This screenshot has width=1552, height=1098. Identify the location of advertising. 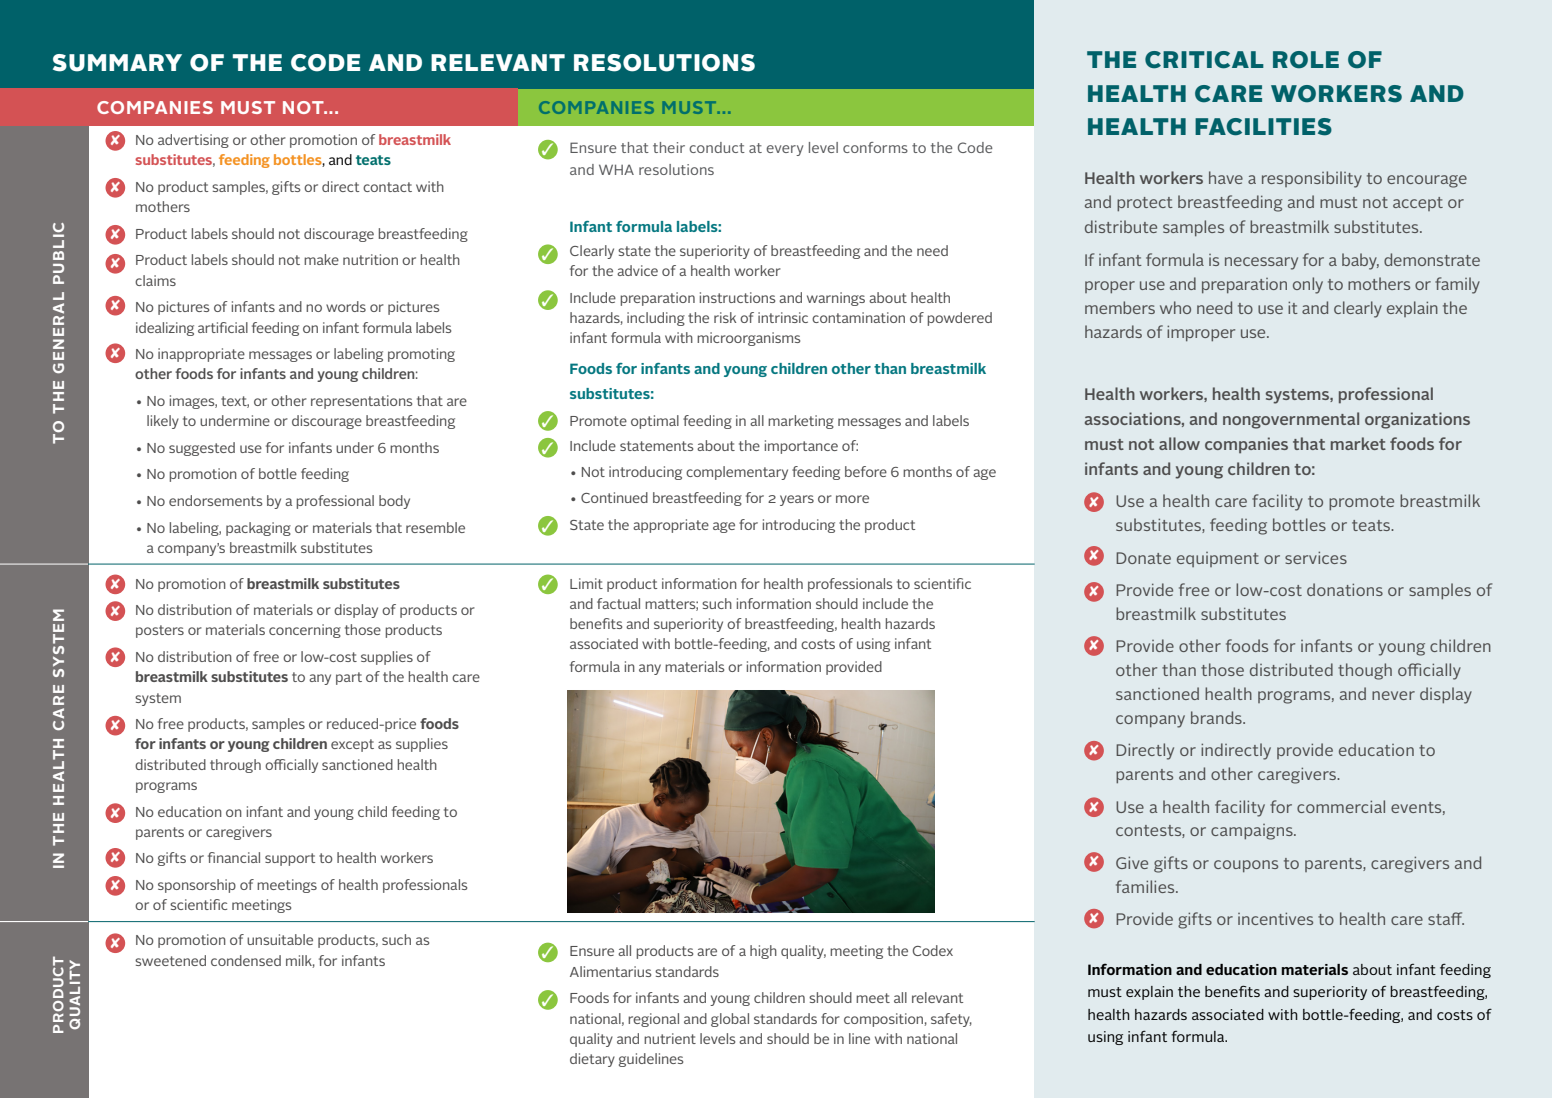
(193, 141).
